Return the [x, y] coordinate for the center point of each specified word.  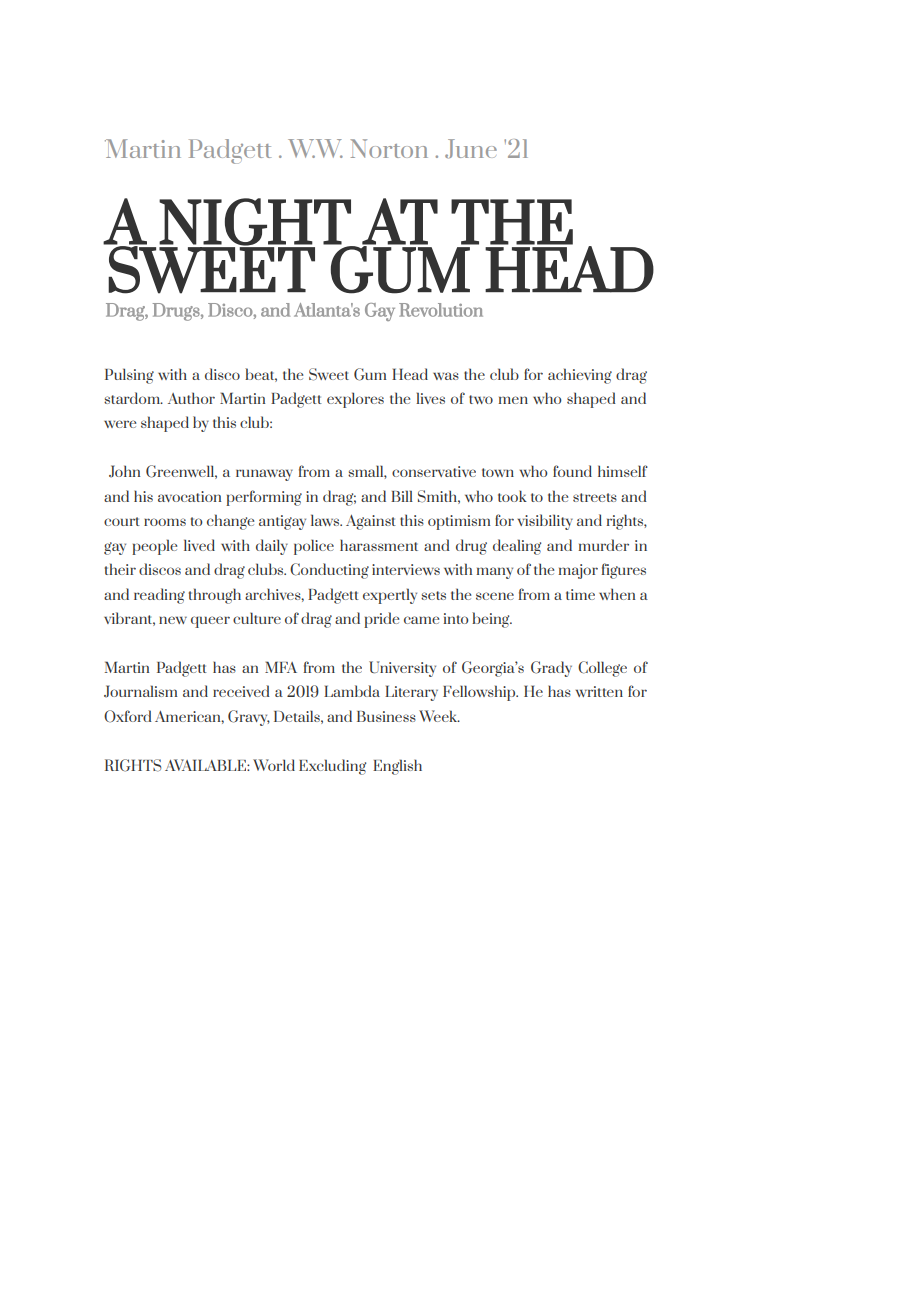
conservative [434, 471]
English [397, 767]
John [124, 471]
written [599, 691]
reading [159, 596]
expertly [390, 596]
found [572, 471]
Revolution [441, 310]
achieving [580, 376]
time [580, 594]
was [446, 376]
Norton [389, 148]
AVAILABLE [206, 765]
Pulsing [129, 376]
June [471, 149]
